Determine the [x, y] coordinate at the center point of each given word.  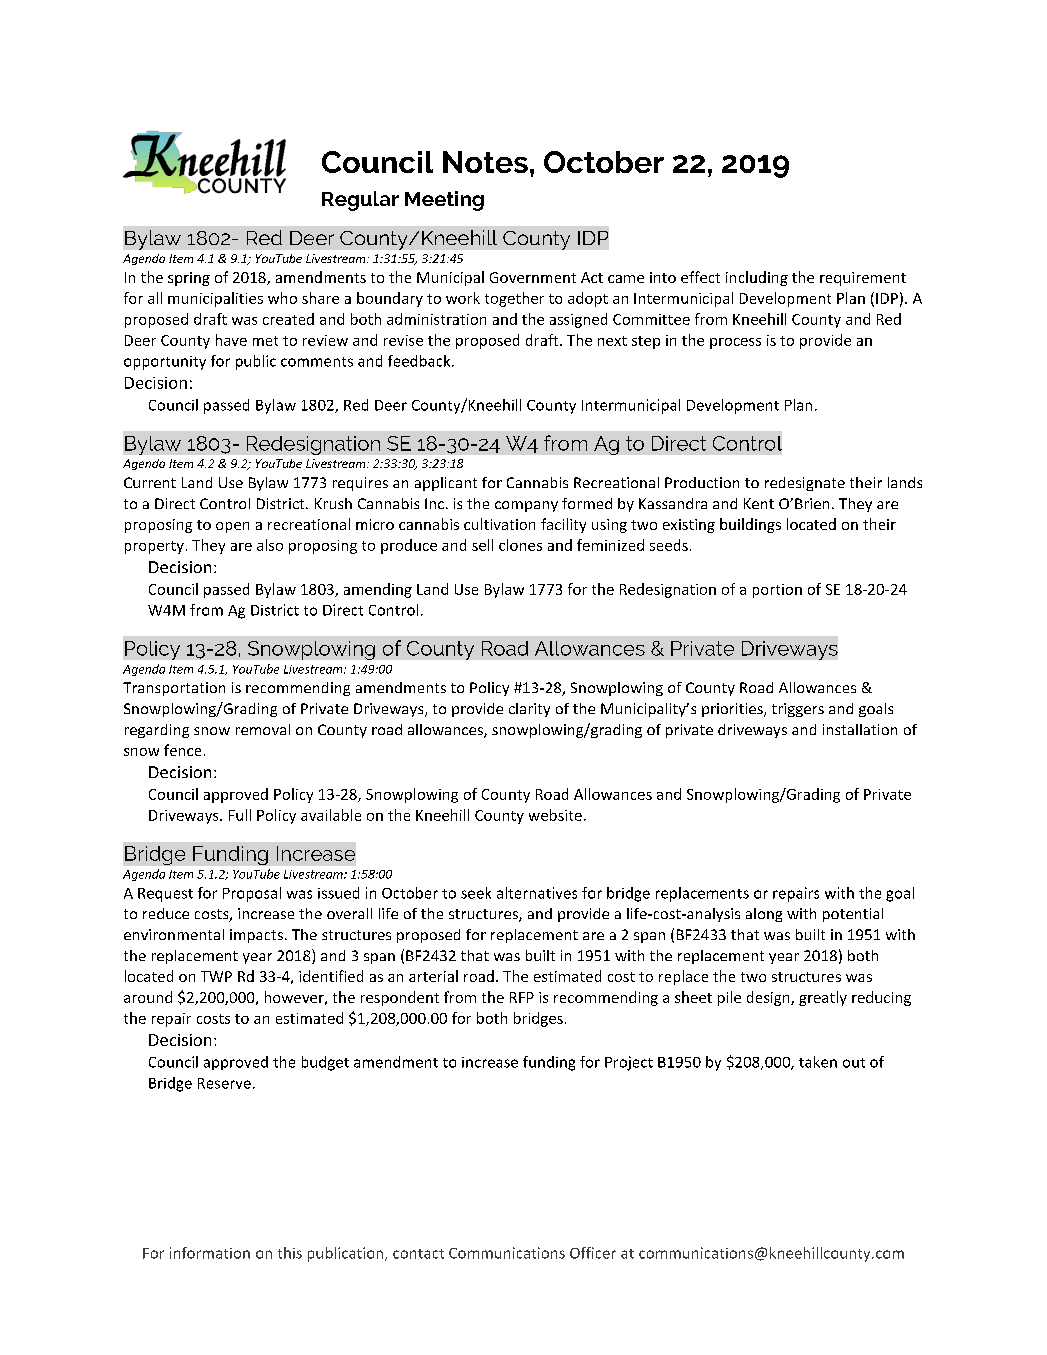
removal [263, 729]
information [210, 1253]
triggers [798, 710]
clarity [529, 710]
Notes [485, 162]
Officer [593, 1253]
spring [189, 279]
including [757, 278]
